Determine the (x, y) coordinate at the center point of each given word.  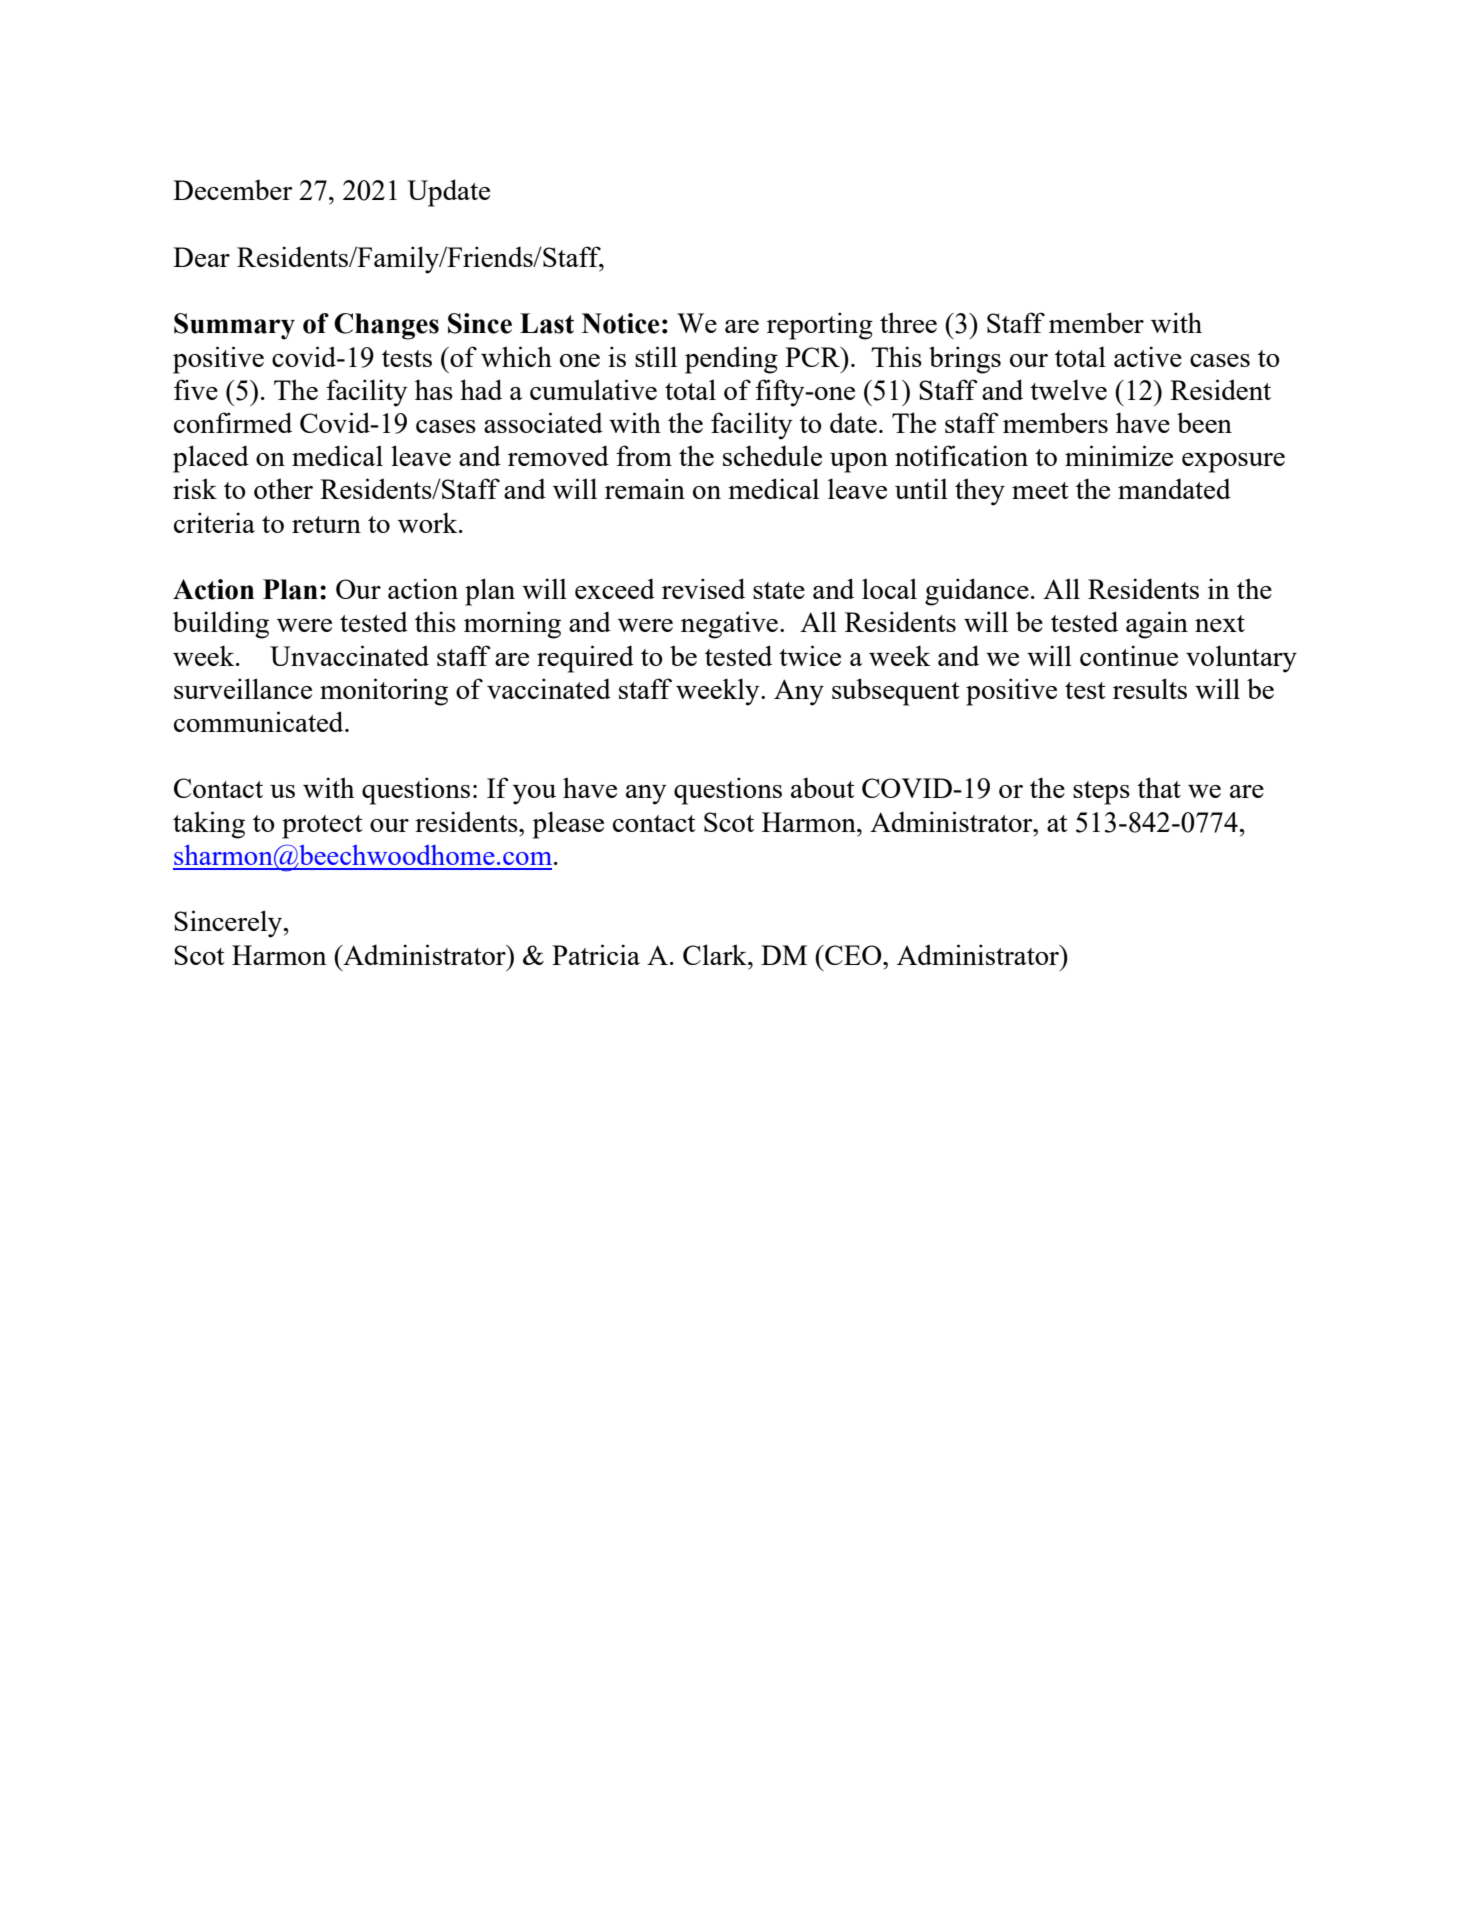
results (1150, 688)
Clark (716, 954)
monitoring (384, 692)
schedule (772, 455)
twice (810, 655)
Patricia (596, 954)
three (908, 322)
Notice (620, 323)
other (283, 488)
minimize (1119, 455)
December (233, 189)
